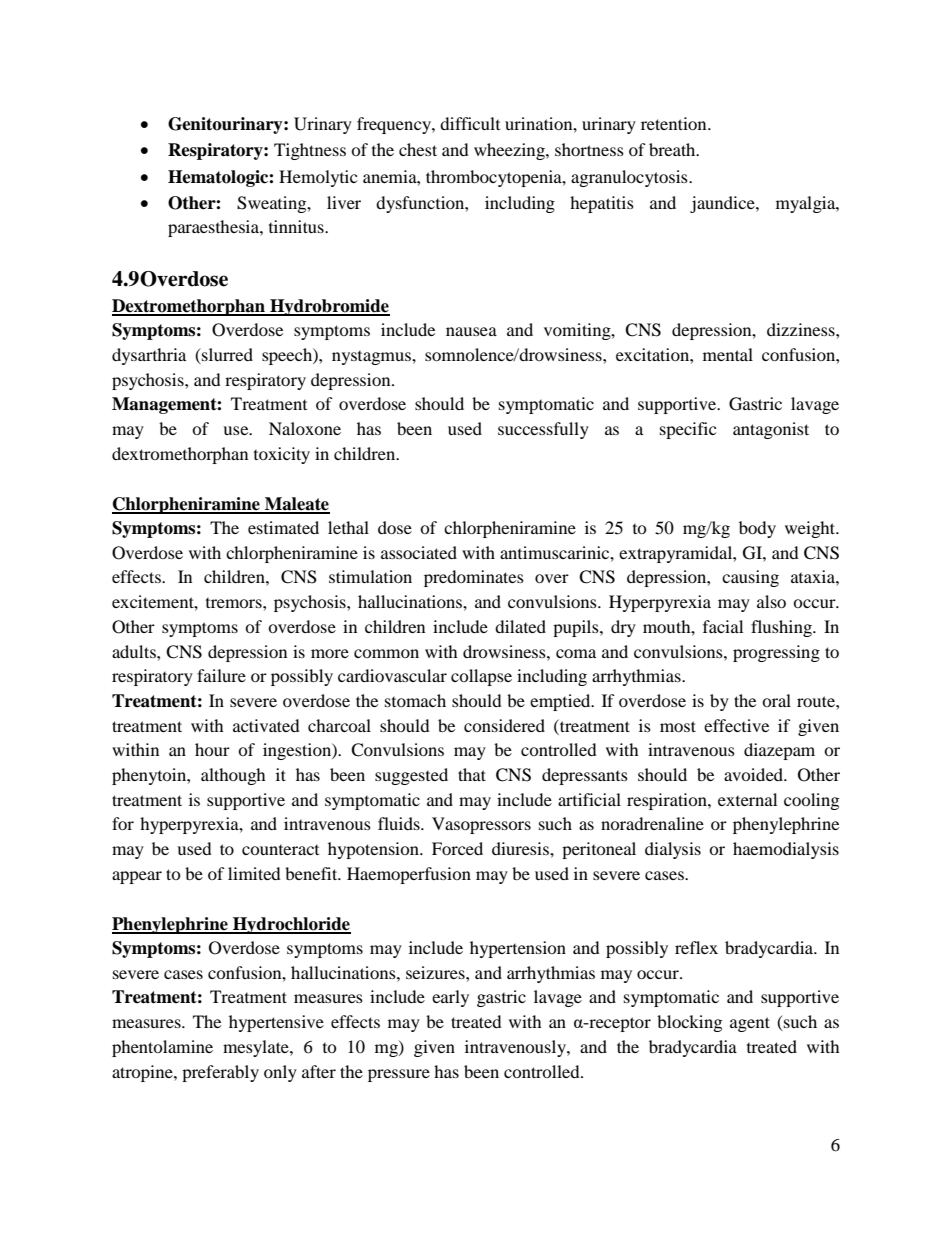  I want to click on predominates, so click(474, 578).
